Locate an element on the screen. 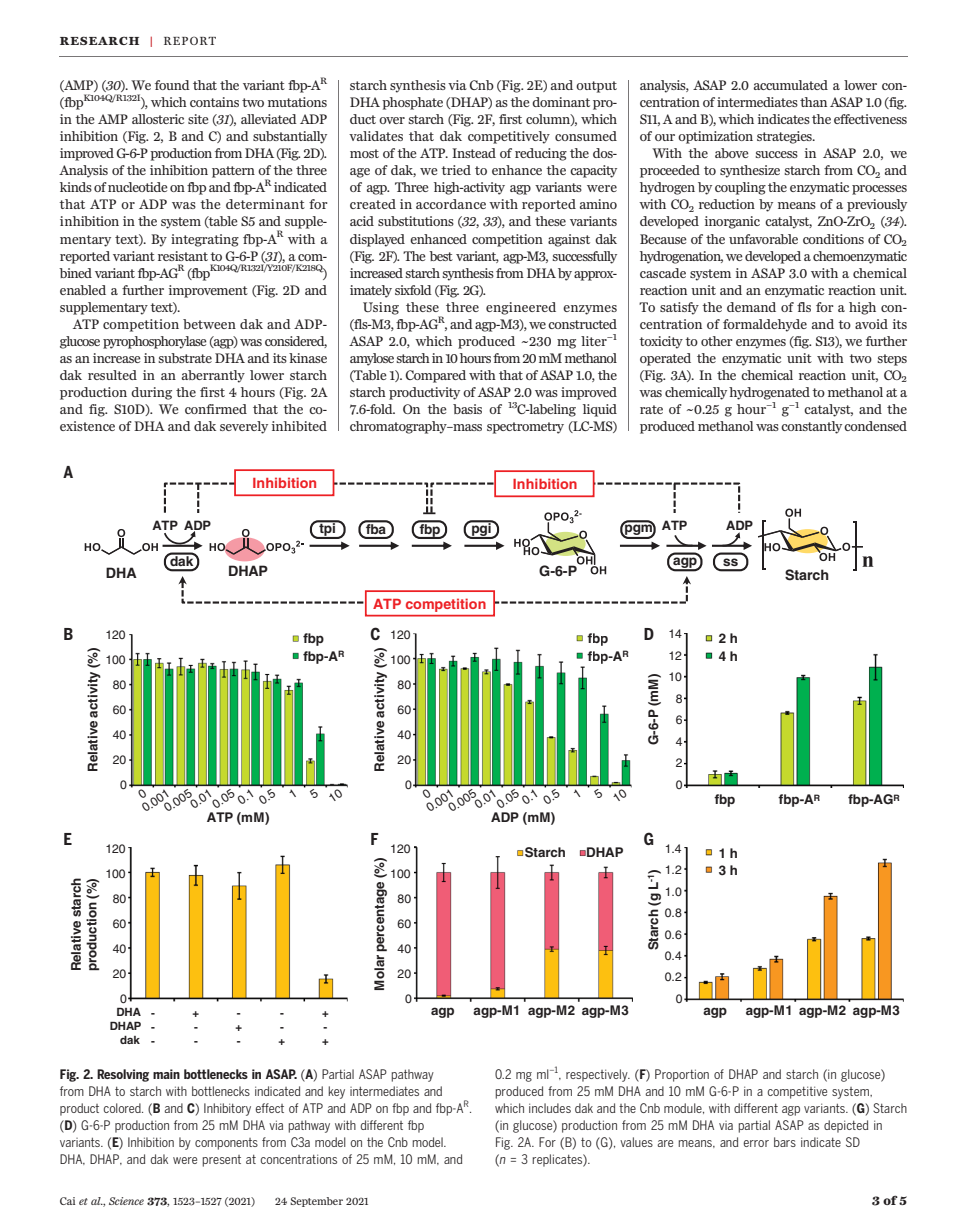 The image size is (967, 1232). includes is located at coordinates (550, 1108).
